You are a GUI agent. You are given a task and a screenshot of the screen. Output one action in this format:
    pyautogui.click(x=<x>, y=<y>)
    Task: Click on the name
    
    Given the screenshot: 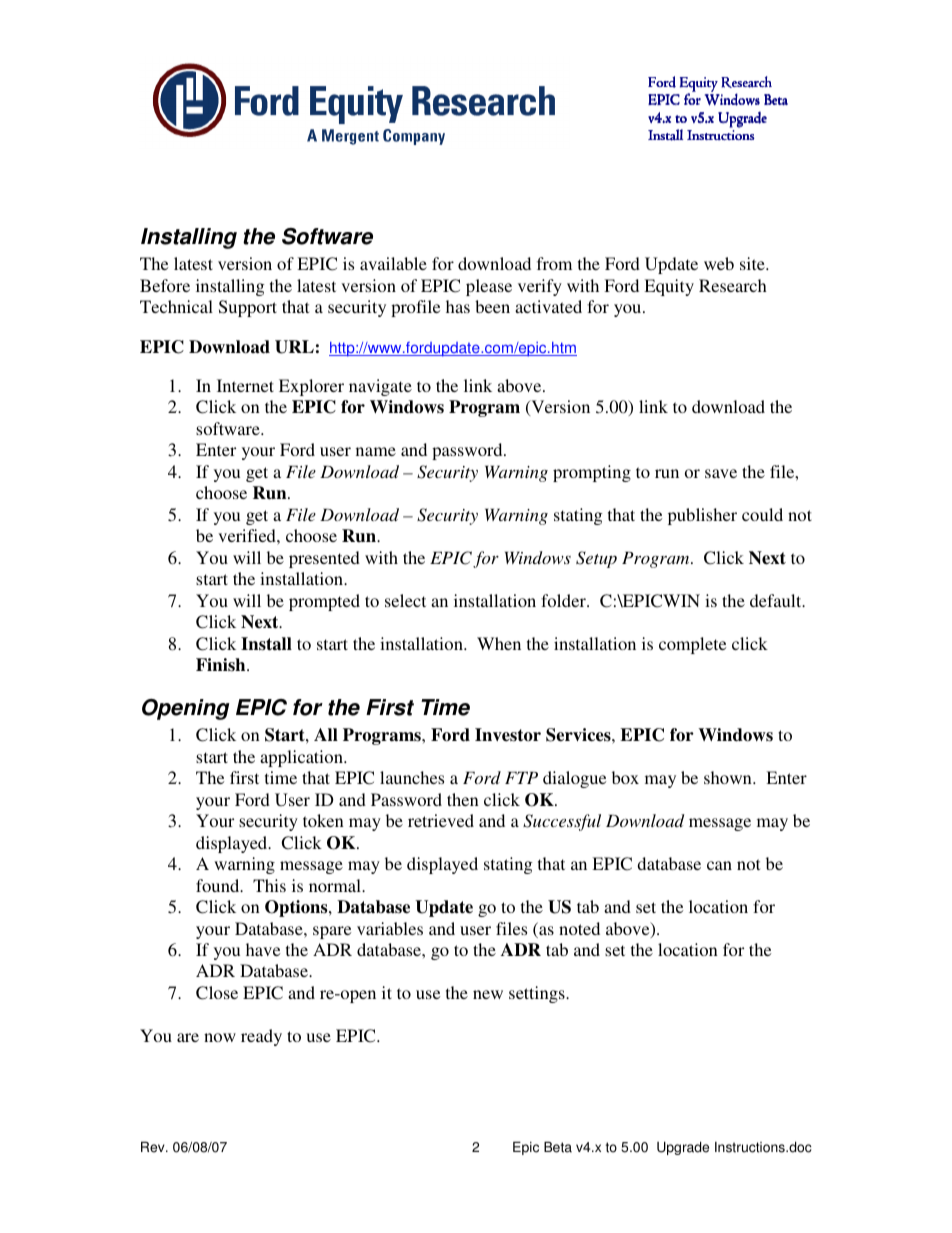 What is the action you would take?
    pyautogui.click(x=376, y=451)
